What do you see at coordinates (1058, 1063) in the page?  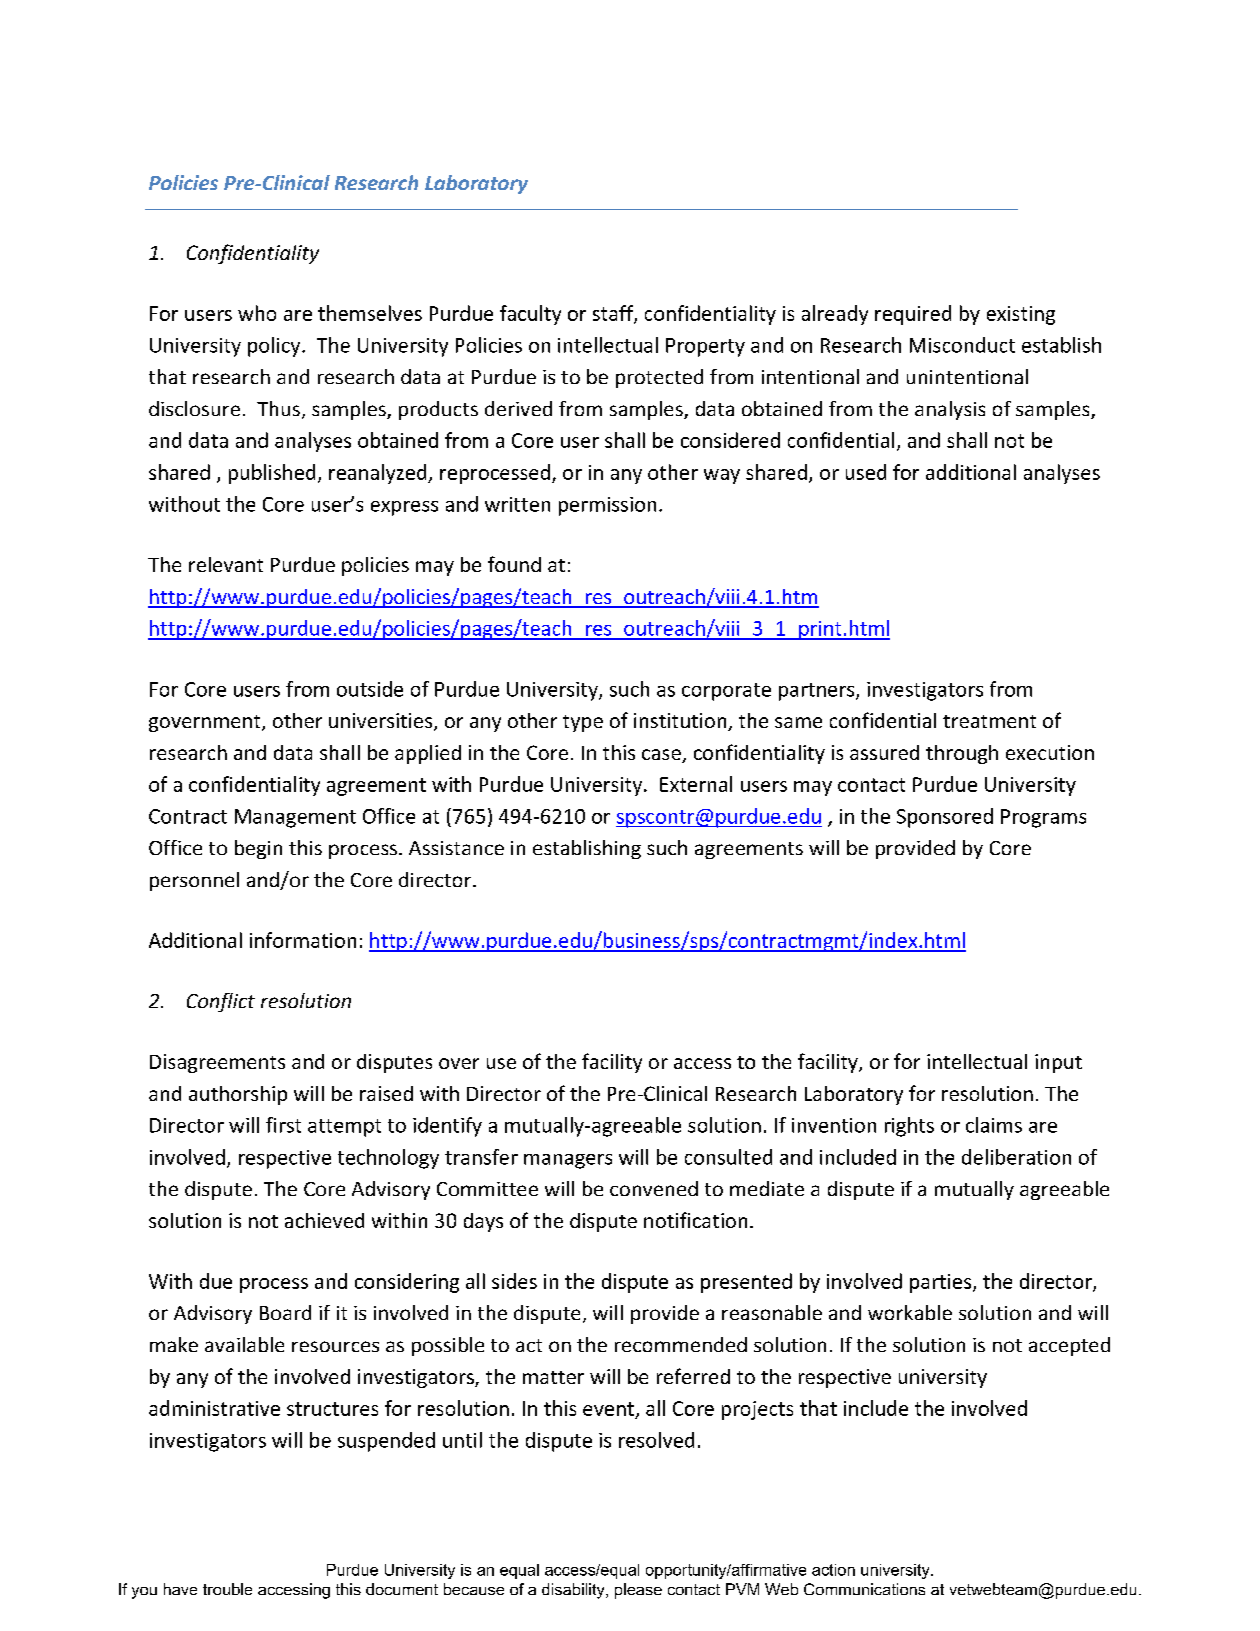 I see `input` at bounding box center [1058, 1063].
